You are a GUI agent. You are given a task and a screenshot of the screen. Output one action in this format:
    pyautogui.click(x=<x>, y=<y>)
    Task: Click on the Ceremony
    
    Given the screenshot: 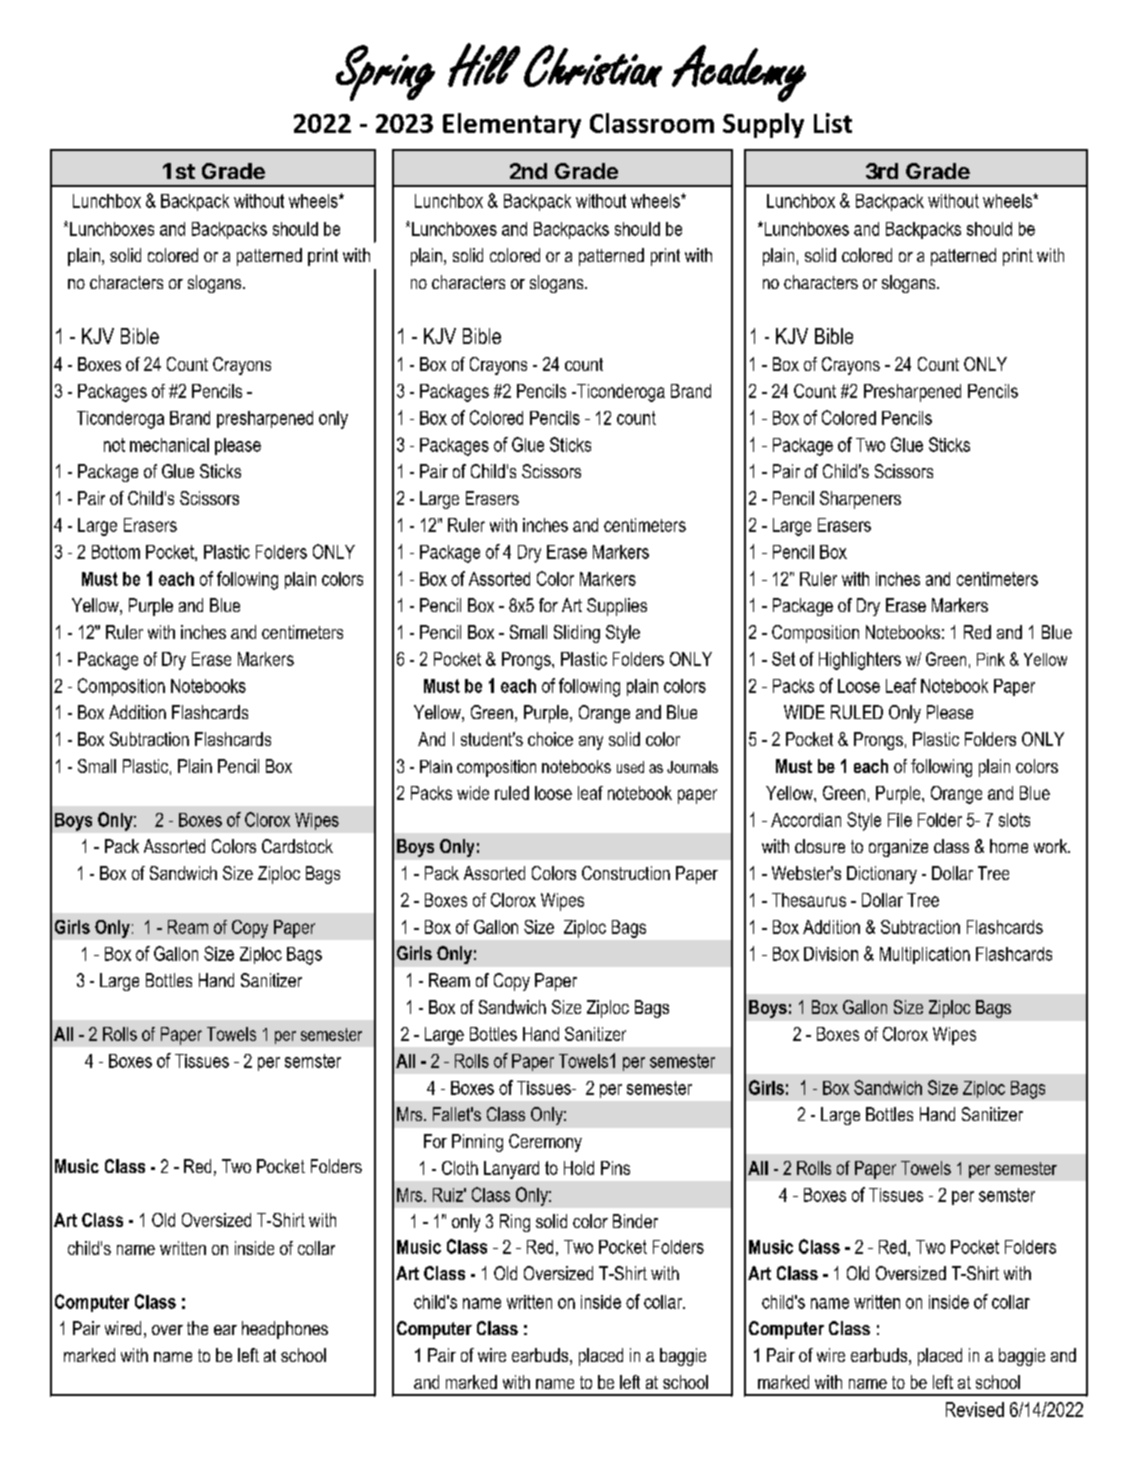 What is the action you would take?
    pyautogui.click(x=545, y=1143)
